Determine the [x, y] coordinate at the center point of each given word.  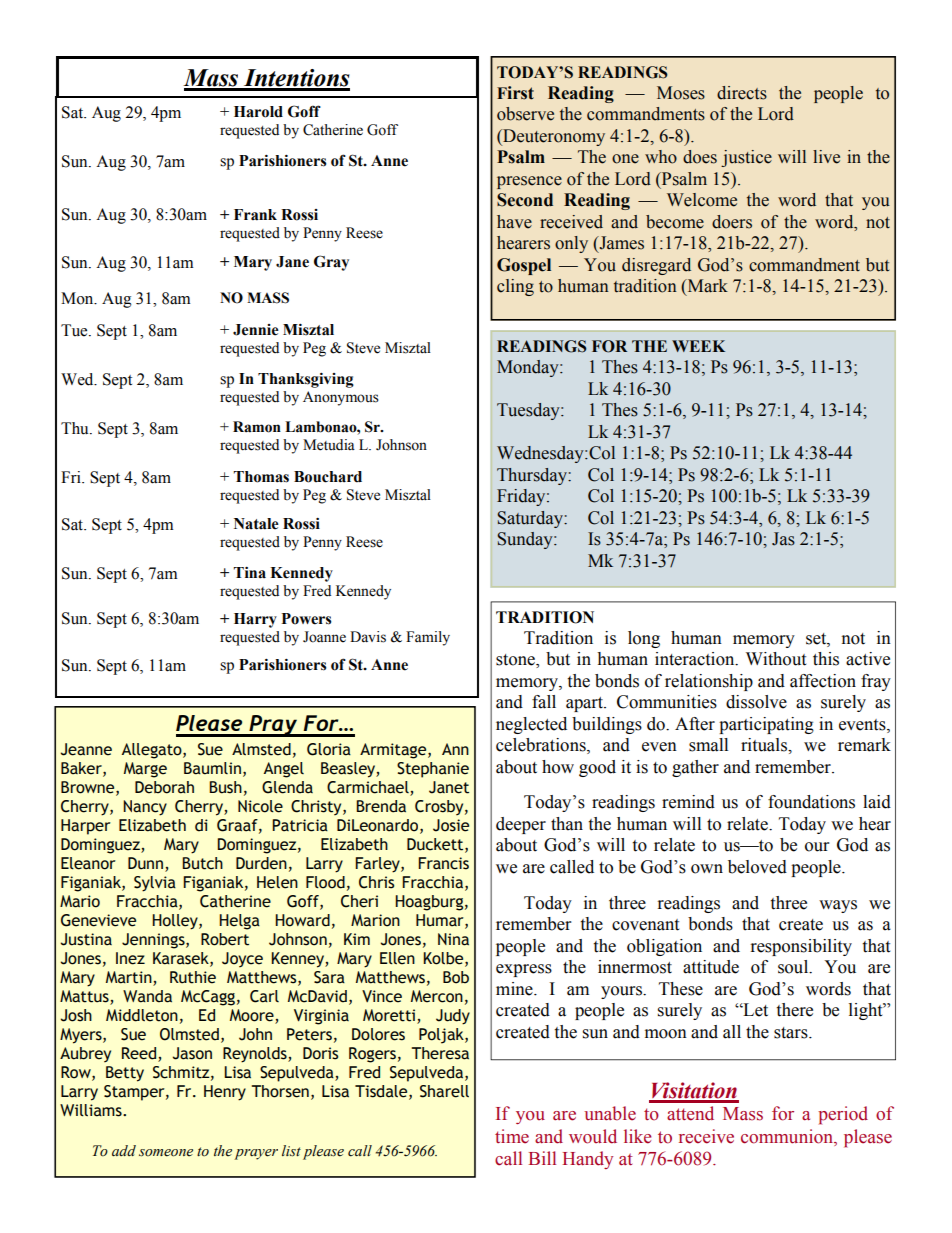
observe [525, 114]
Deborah [164, 787]
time [512, 1136]
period [843, 1115]
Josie [451, 825]
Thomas [261, 477]
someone [166, 1153]
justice [746, 158]
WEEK [698, 346]
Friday [522, 497]
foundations [811, 802]
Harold [258, 112]
